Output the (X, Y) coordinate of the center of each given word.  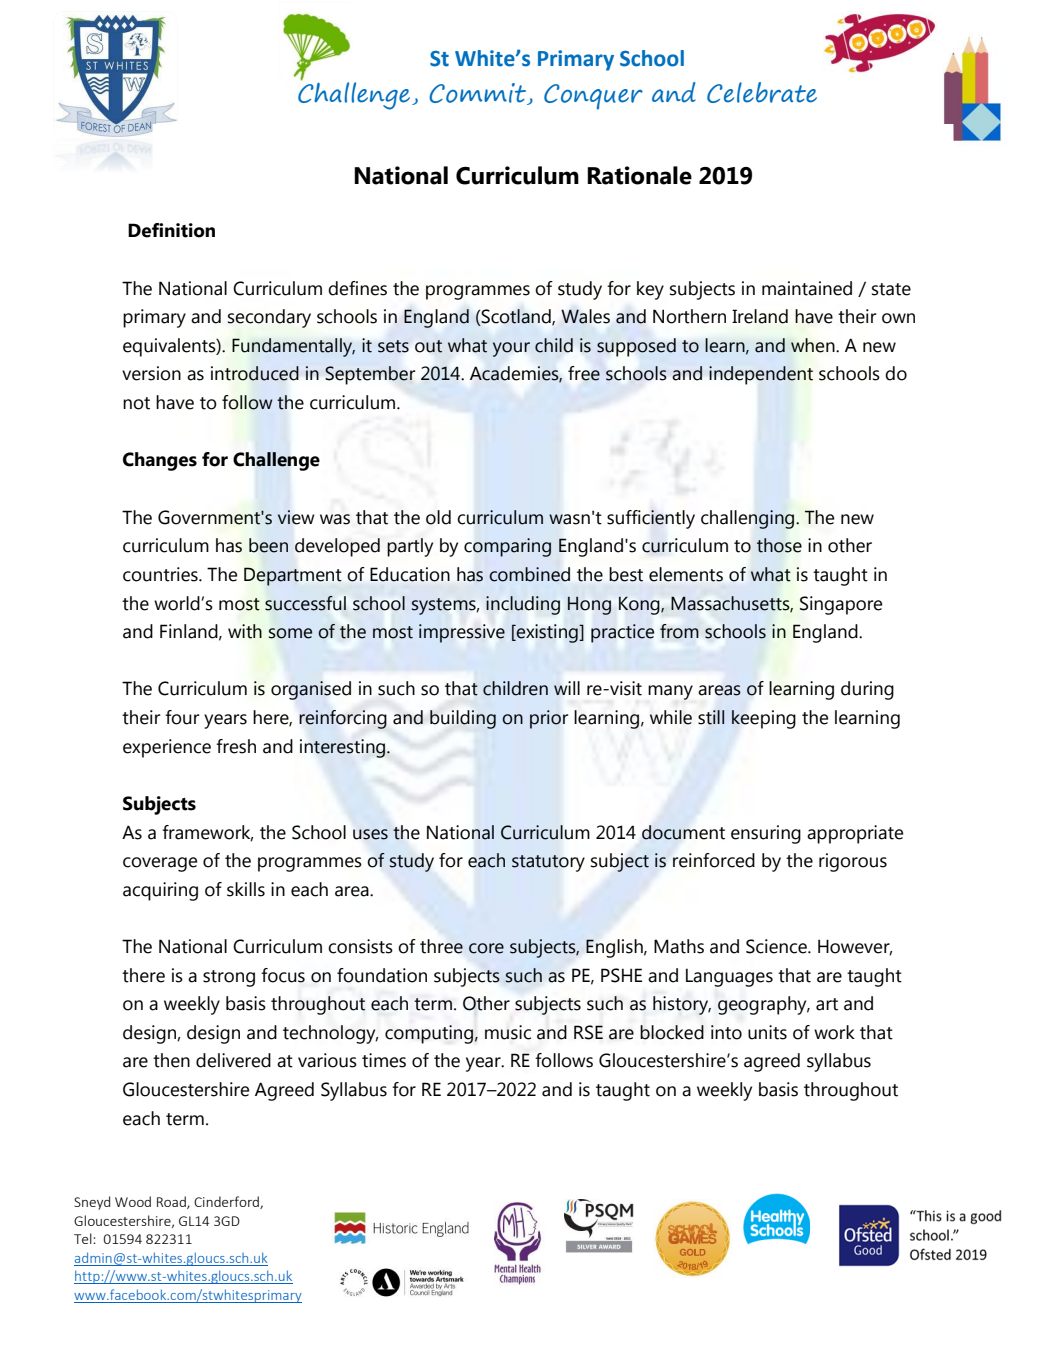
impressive (462, 633)
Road (172, 1202)
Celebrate (762, 92)
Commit (478, 94)
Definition (171, 230)
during (867, 690)
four (182, 717)
